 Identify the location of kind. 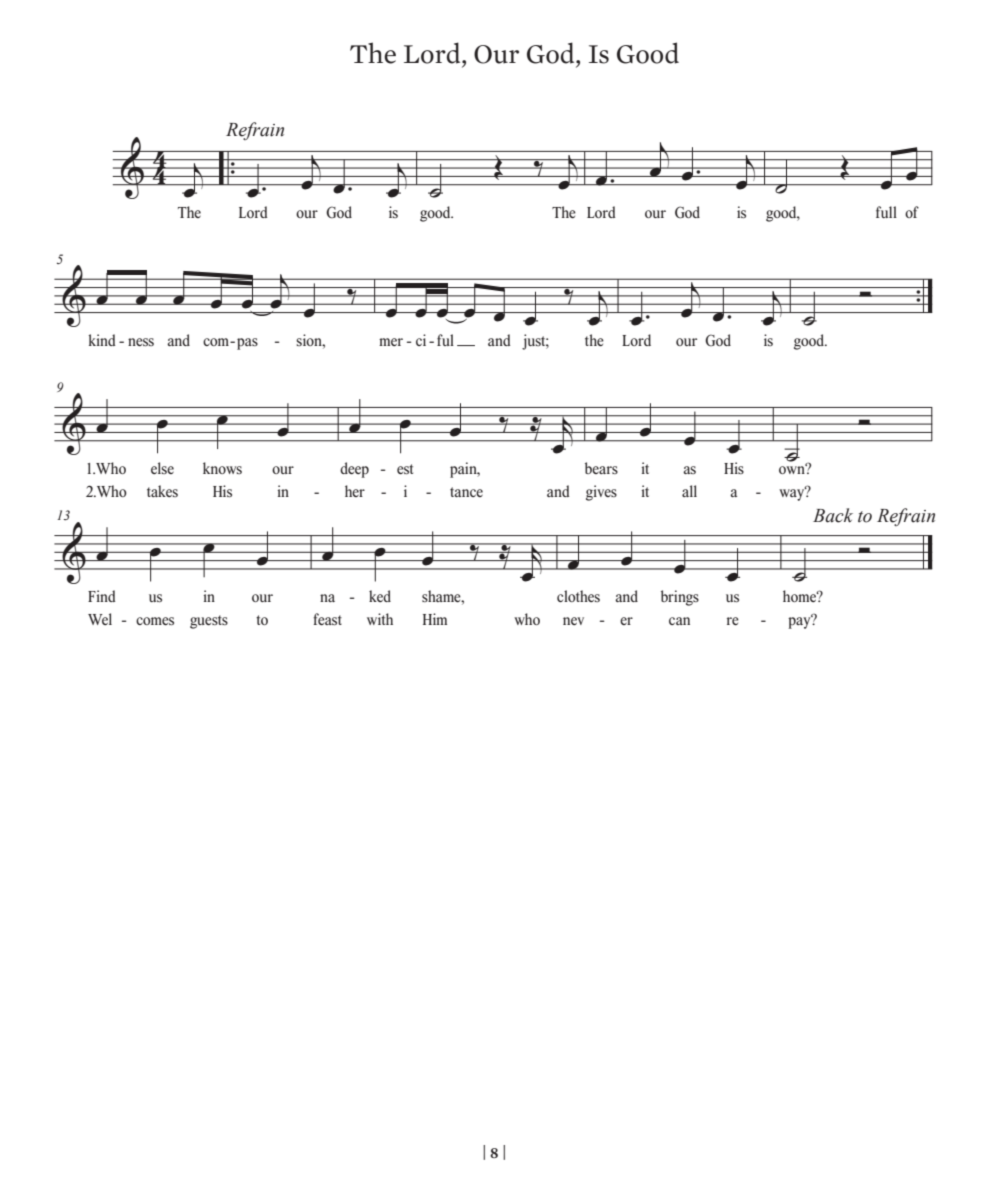
(102, 340).
